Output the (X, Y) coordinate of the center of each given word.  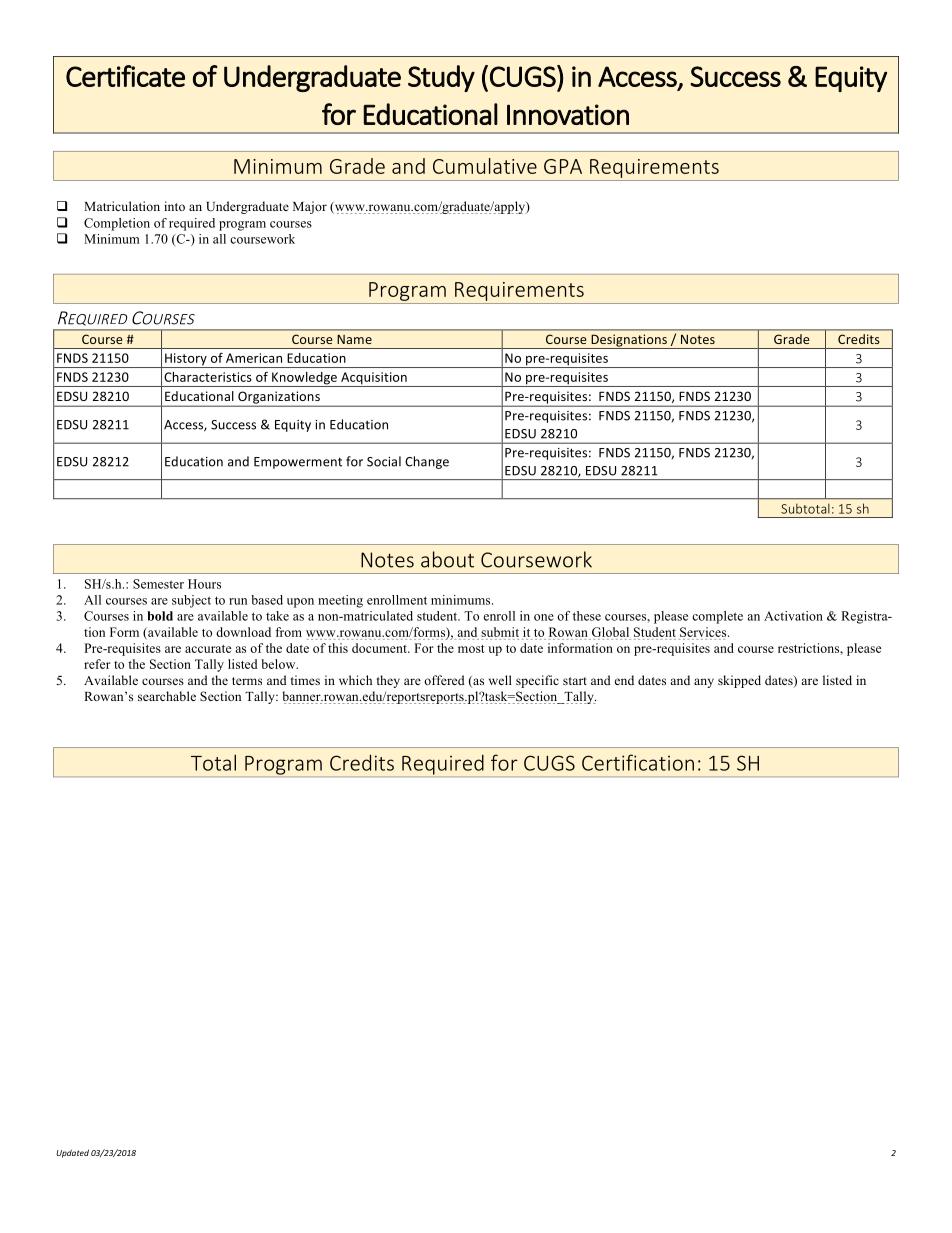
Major (310, 207)
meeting (340, 601)
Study (441, 78)
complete (717, 617)
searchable (167, 696)
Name (355, 339)
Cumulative (485, 166)
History (186, 360)
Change (427, 462)
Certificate (125, 76)
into (174, 206)
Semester (158, 584)
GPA (563, 166)
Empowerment (298, 463)
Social (384, 461)
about (447, 559)
